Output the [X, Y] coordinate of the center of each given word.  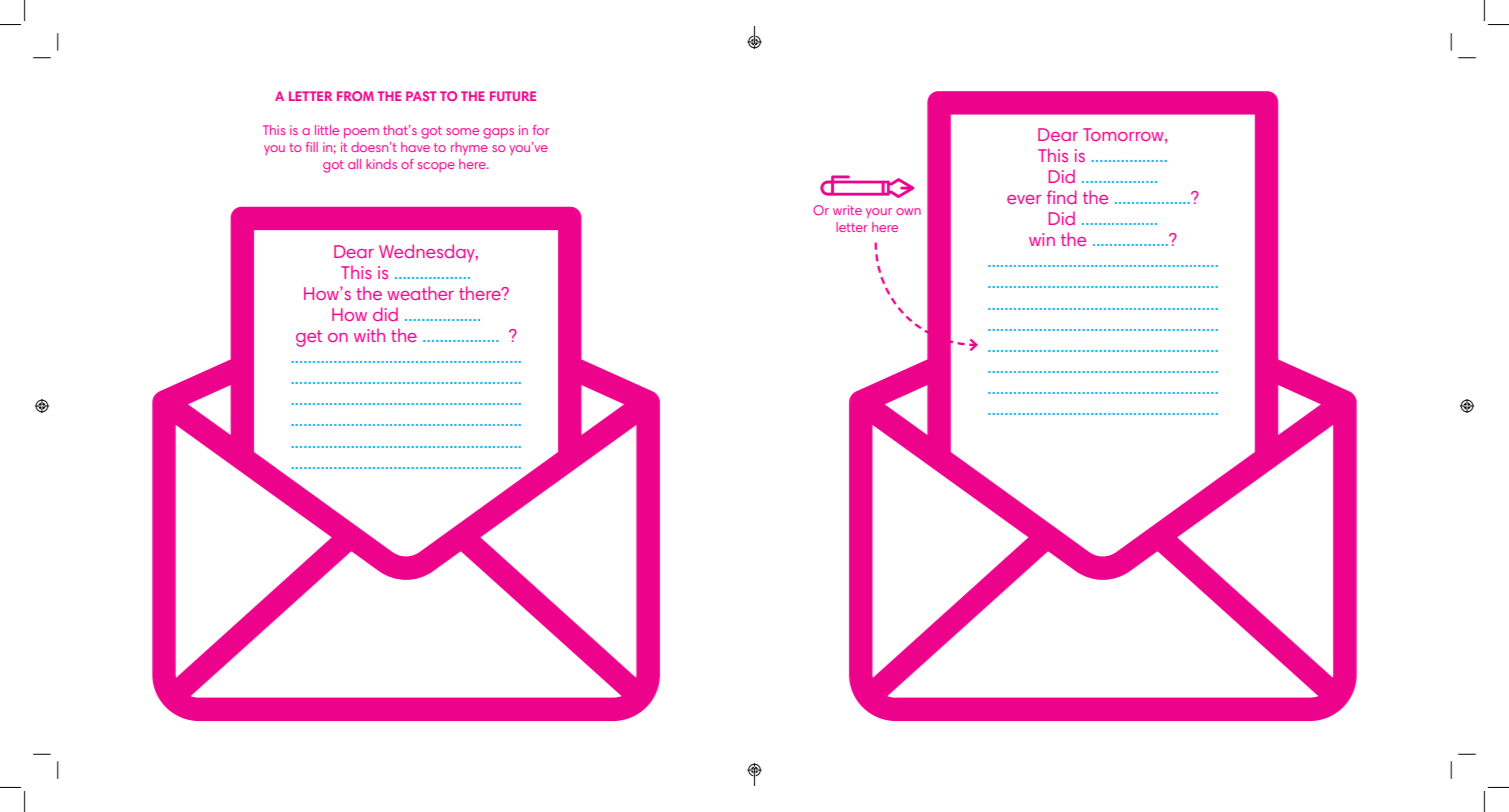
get [309, 338]
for [541, 130]
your [879, 213]
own [908, 211]
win [1042, 239]
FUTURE [513, 96]
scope [436, 167]
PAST [421, 96]
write [847, 210]
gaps [498, 133]
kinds [381, 164]
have [415, 147]
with [369, 335]
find [1061, 197]
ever [1024, 199]
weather [420, 293]
